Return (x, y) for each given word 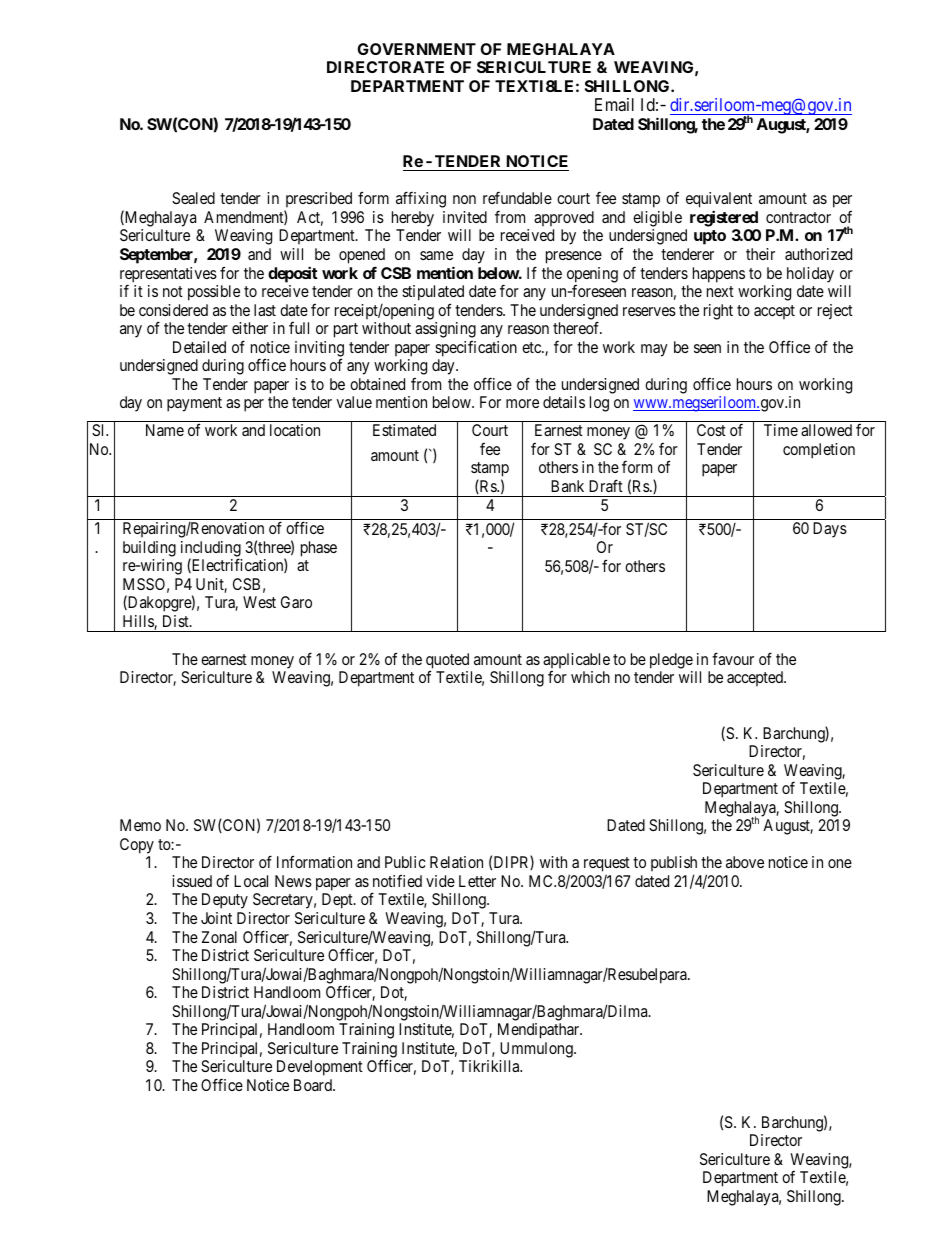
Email (614, 105)
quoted (447, 662)
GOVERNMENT (416, 49)
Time (781, 430)
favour (733, 658)
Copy (137, 846)
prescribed (318, 201)
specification (476, 349)
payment (194, 404)
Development (320, 1068)
